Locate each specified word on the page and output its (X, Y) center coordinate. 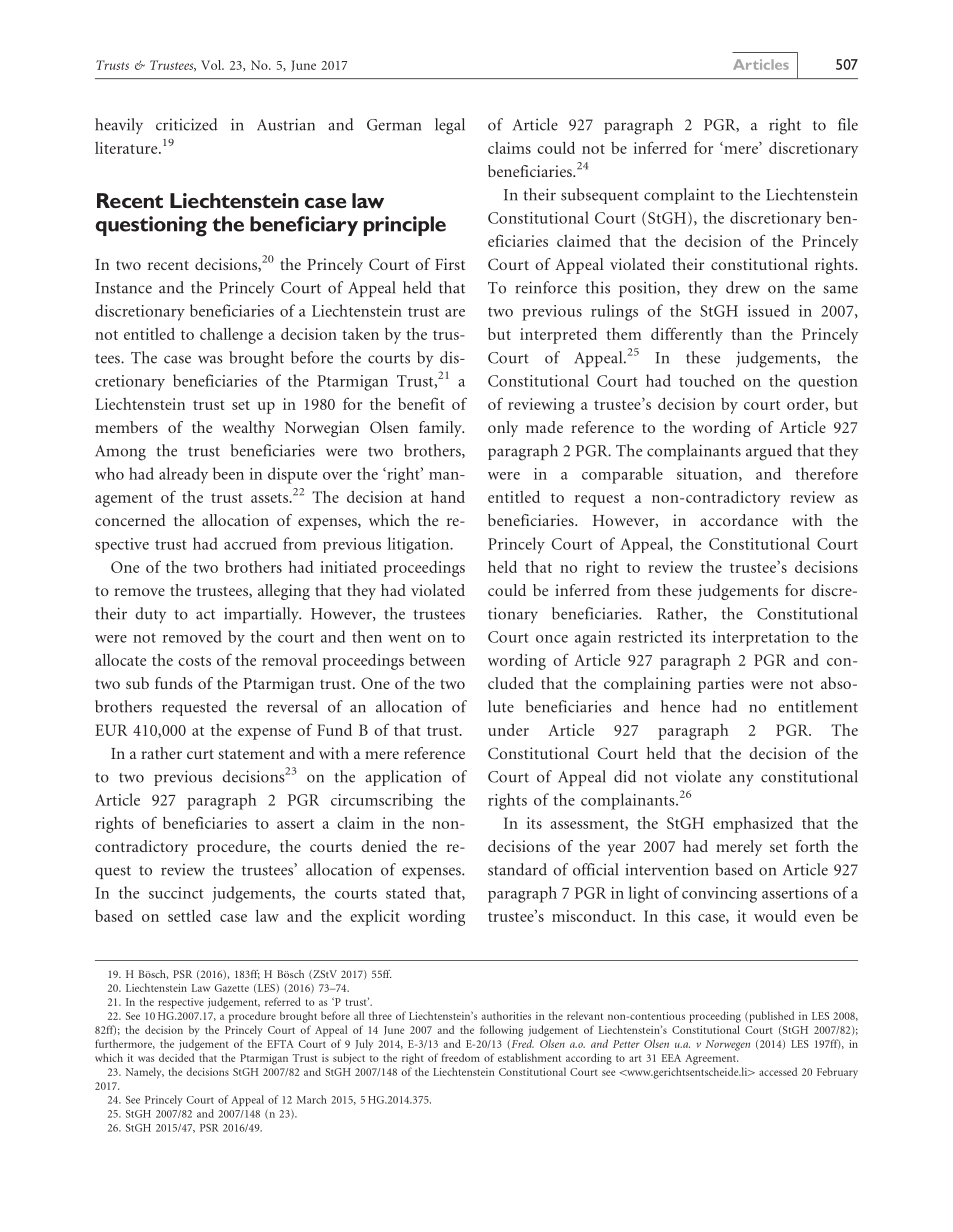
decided (176, 1057)
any (741, 780)
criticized (187, 124)
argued (769, 452)
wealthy (248, 429)
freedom (461, 1057)
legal (450, 126)
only (503, 429)
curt (200, 754)
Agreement (711, 1059)
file (848, 124)
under (508, 729)
